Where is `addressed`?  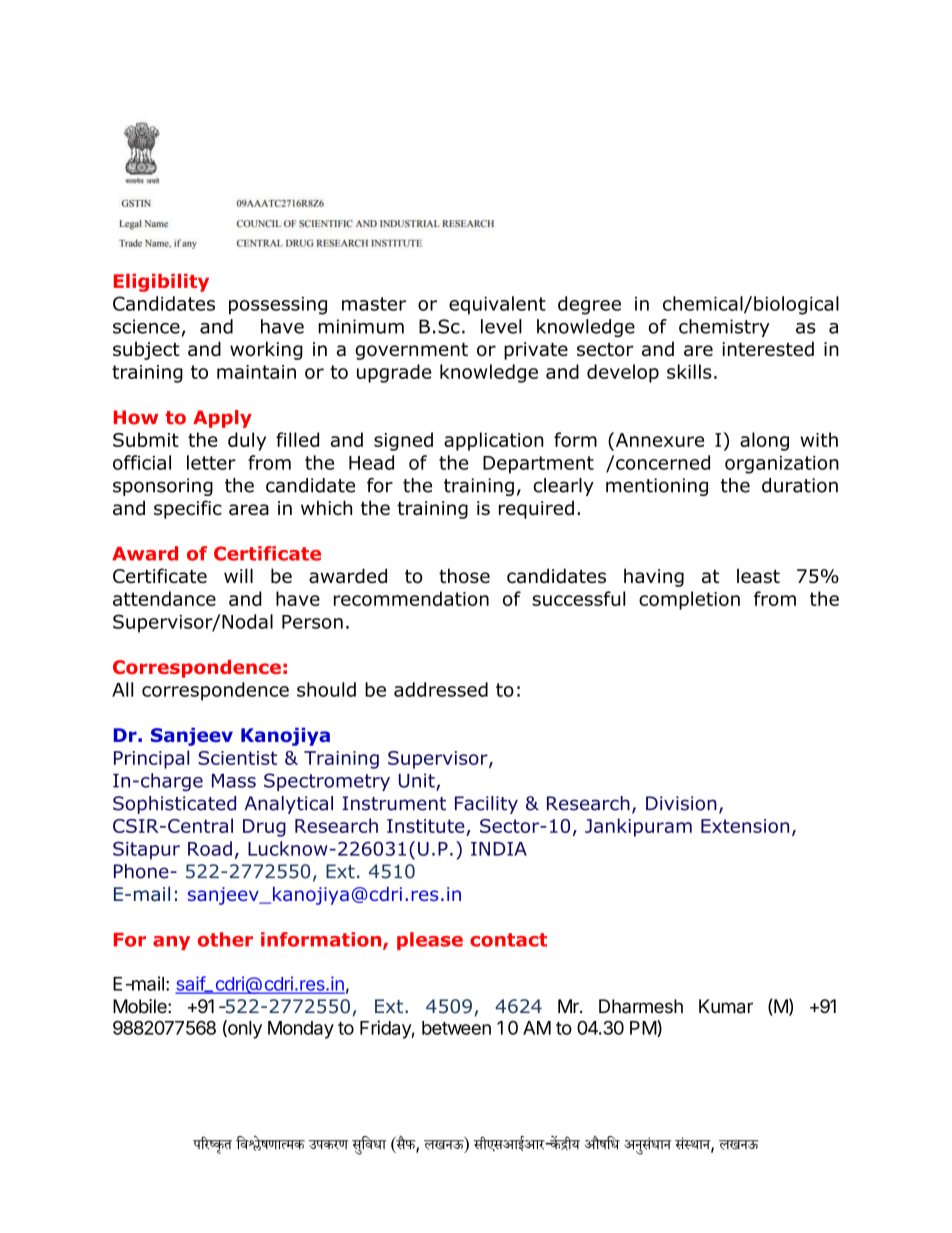 addressed is located at coordinates (441, 689).
